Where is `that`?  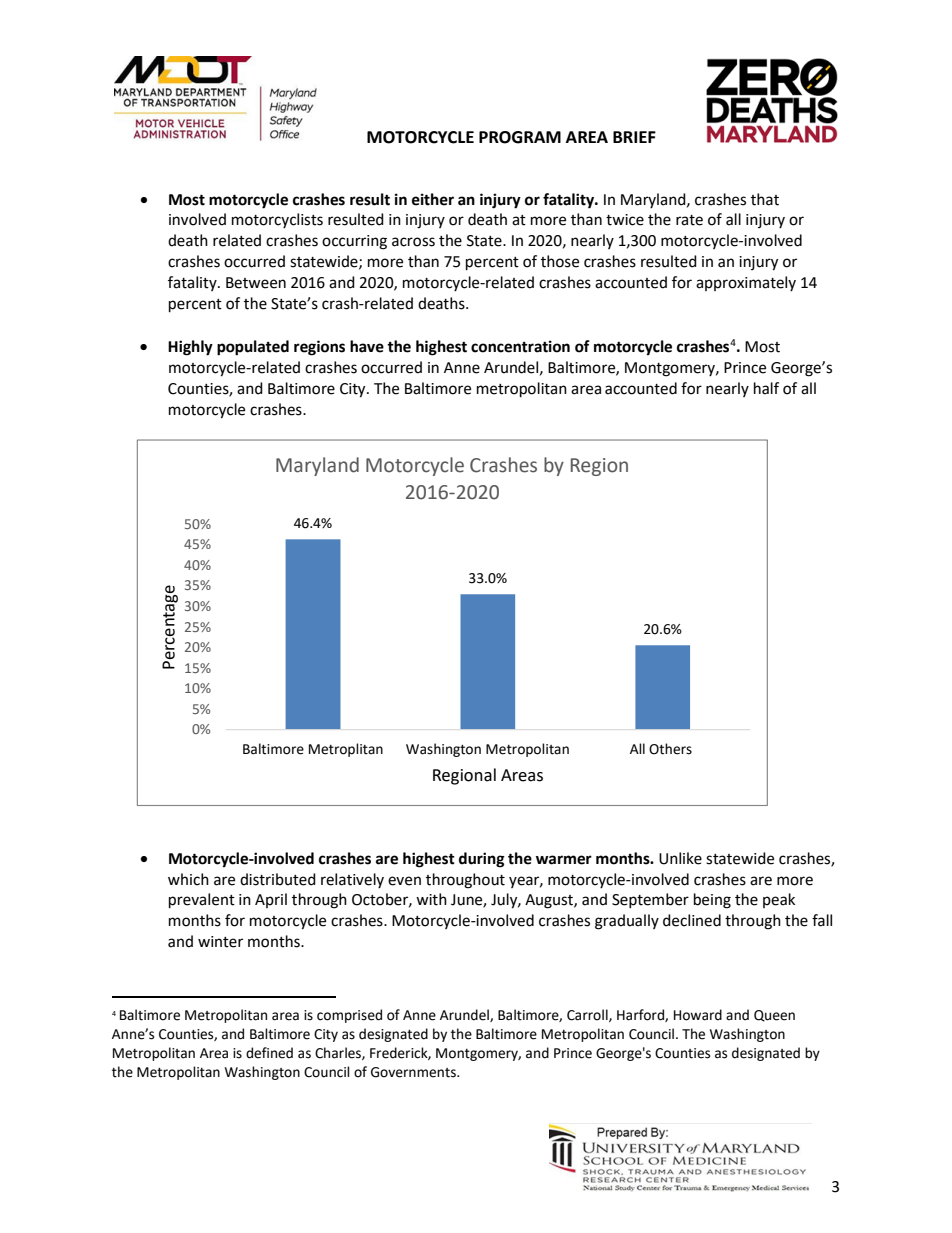 that is located at coordinates (765, 199).
